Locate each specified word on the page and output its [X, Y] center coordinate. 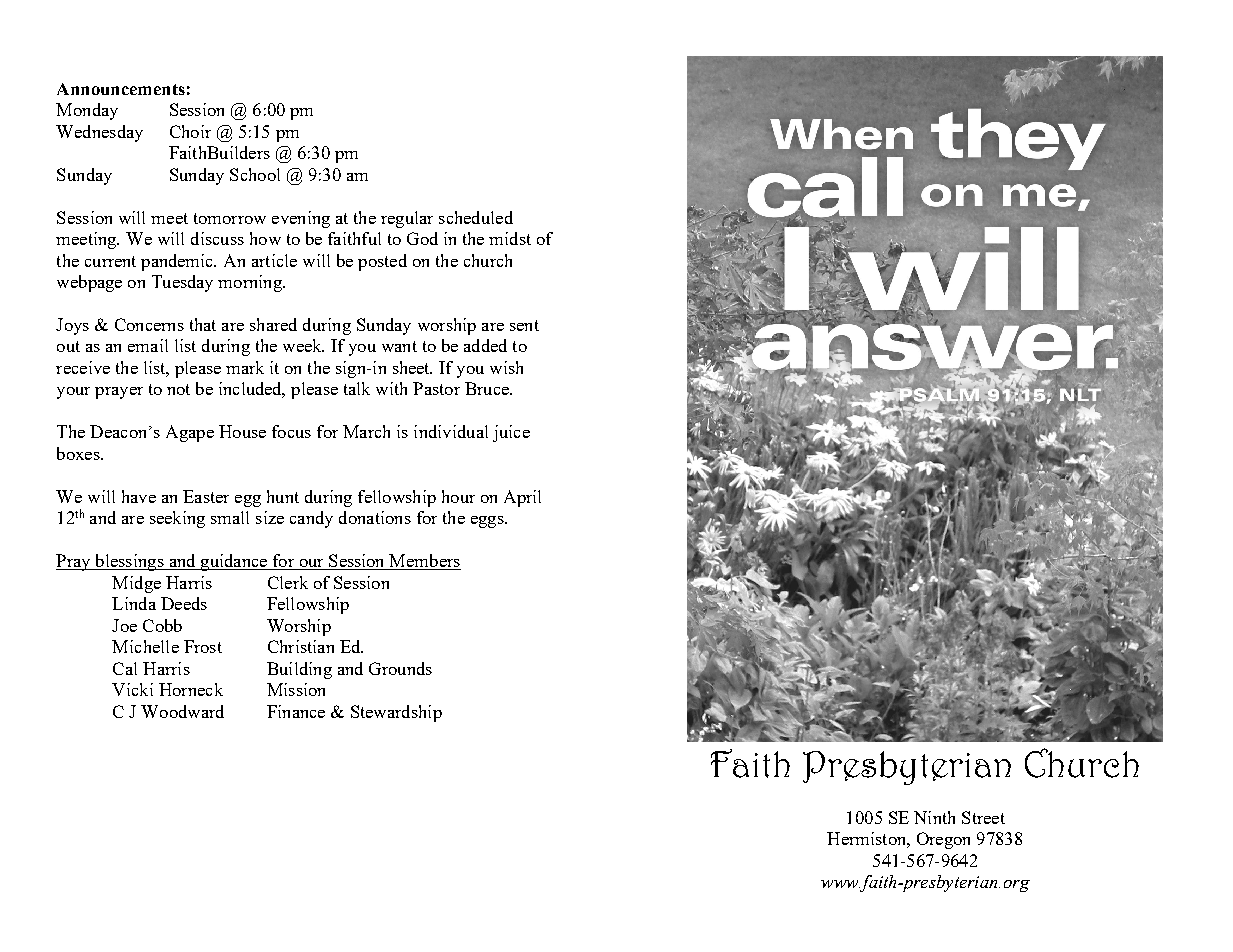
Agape [190, 433]
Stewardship [396, 713]
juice [511, 433]
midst [510, 238]
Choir [190, 131]
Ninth [934, 817]
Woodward [182, 711]
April [522, 498]
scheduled [476, 217]
